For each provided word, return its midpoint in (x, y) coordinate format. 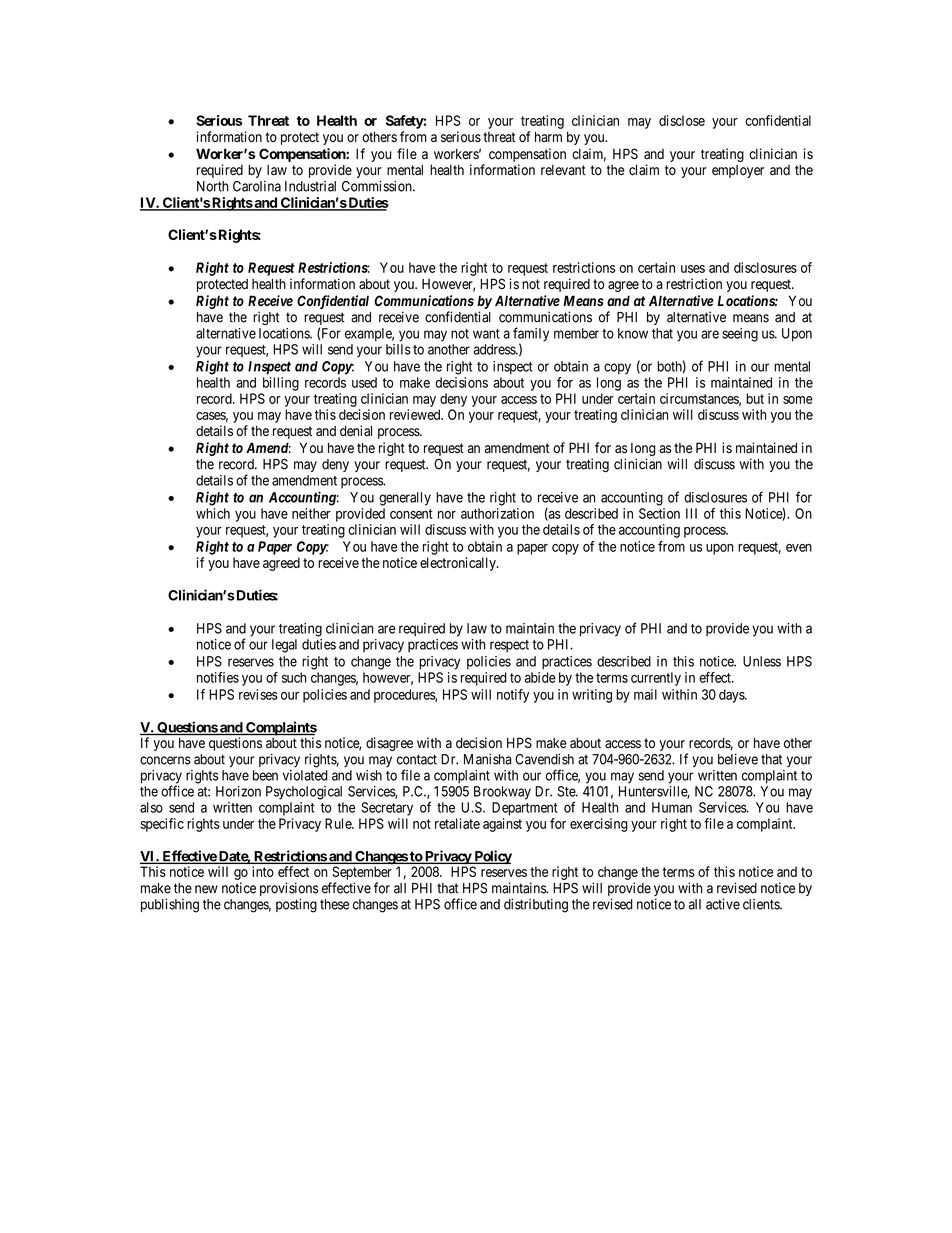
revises (258, 694)
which (213, 513)
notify (513, 696)
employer (738, 171)
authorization (497, 513)
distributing (536, 906)
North (212, 186)
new (206, 889)
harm (548, 136)
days (732, 696)
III (691, 513)
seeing (740, 335)
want (486, 334)
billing (281, 384)
